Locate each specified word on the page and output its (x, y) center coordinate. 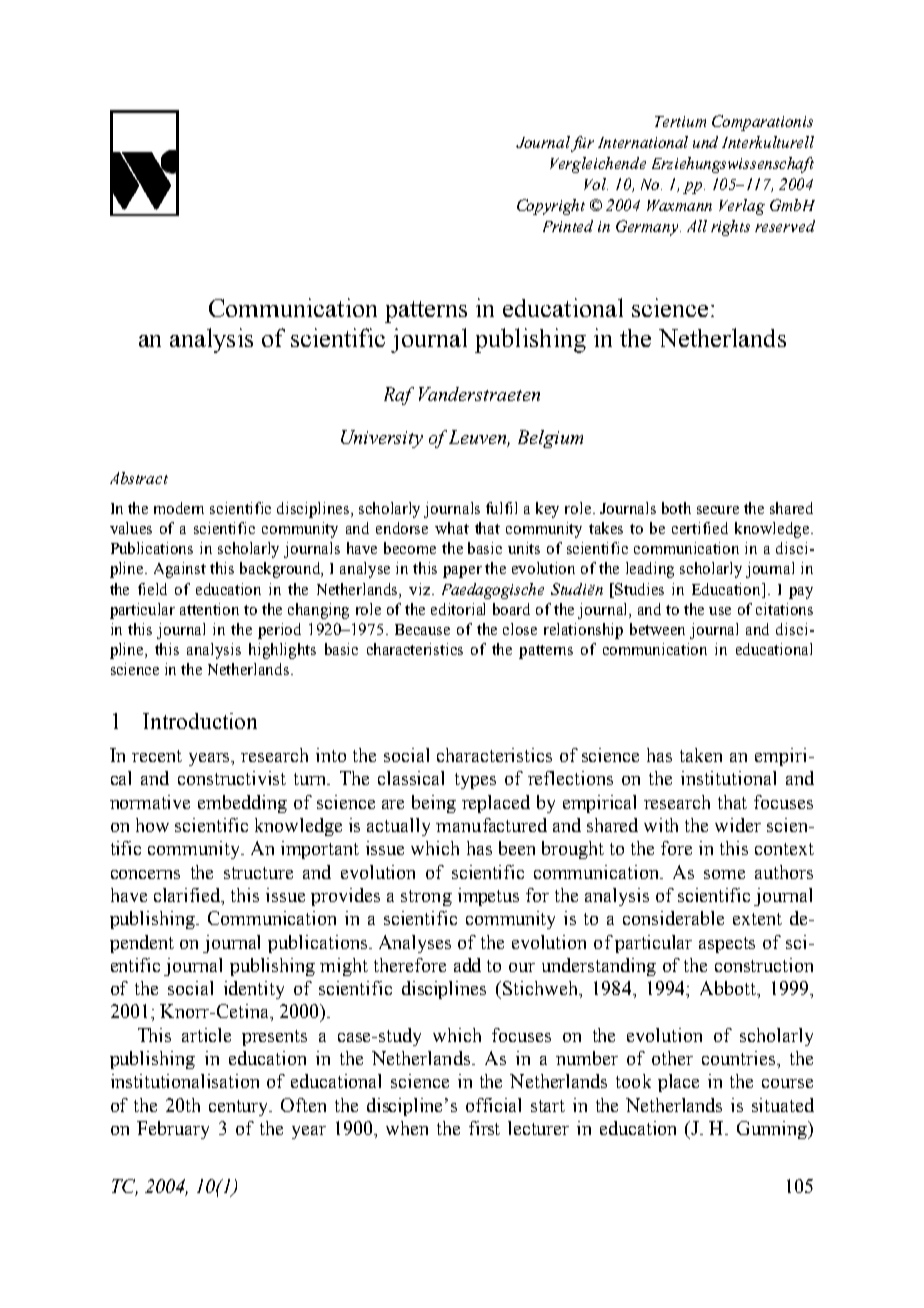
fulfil (501, 508)
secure (718, 510)
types (475, 781)
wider (738, 825)
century (240, 1108)
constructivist (232, 778)
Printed (568, 226)
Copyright (551, 207)
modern (179, 508)
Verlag (742, 207)
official (493, 1105)
